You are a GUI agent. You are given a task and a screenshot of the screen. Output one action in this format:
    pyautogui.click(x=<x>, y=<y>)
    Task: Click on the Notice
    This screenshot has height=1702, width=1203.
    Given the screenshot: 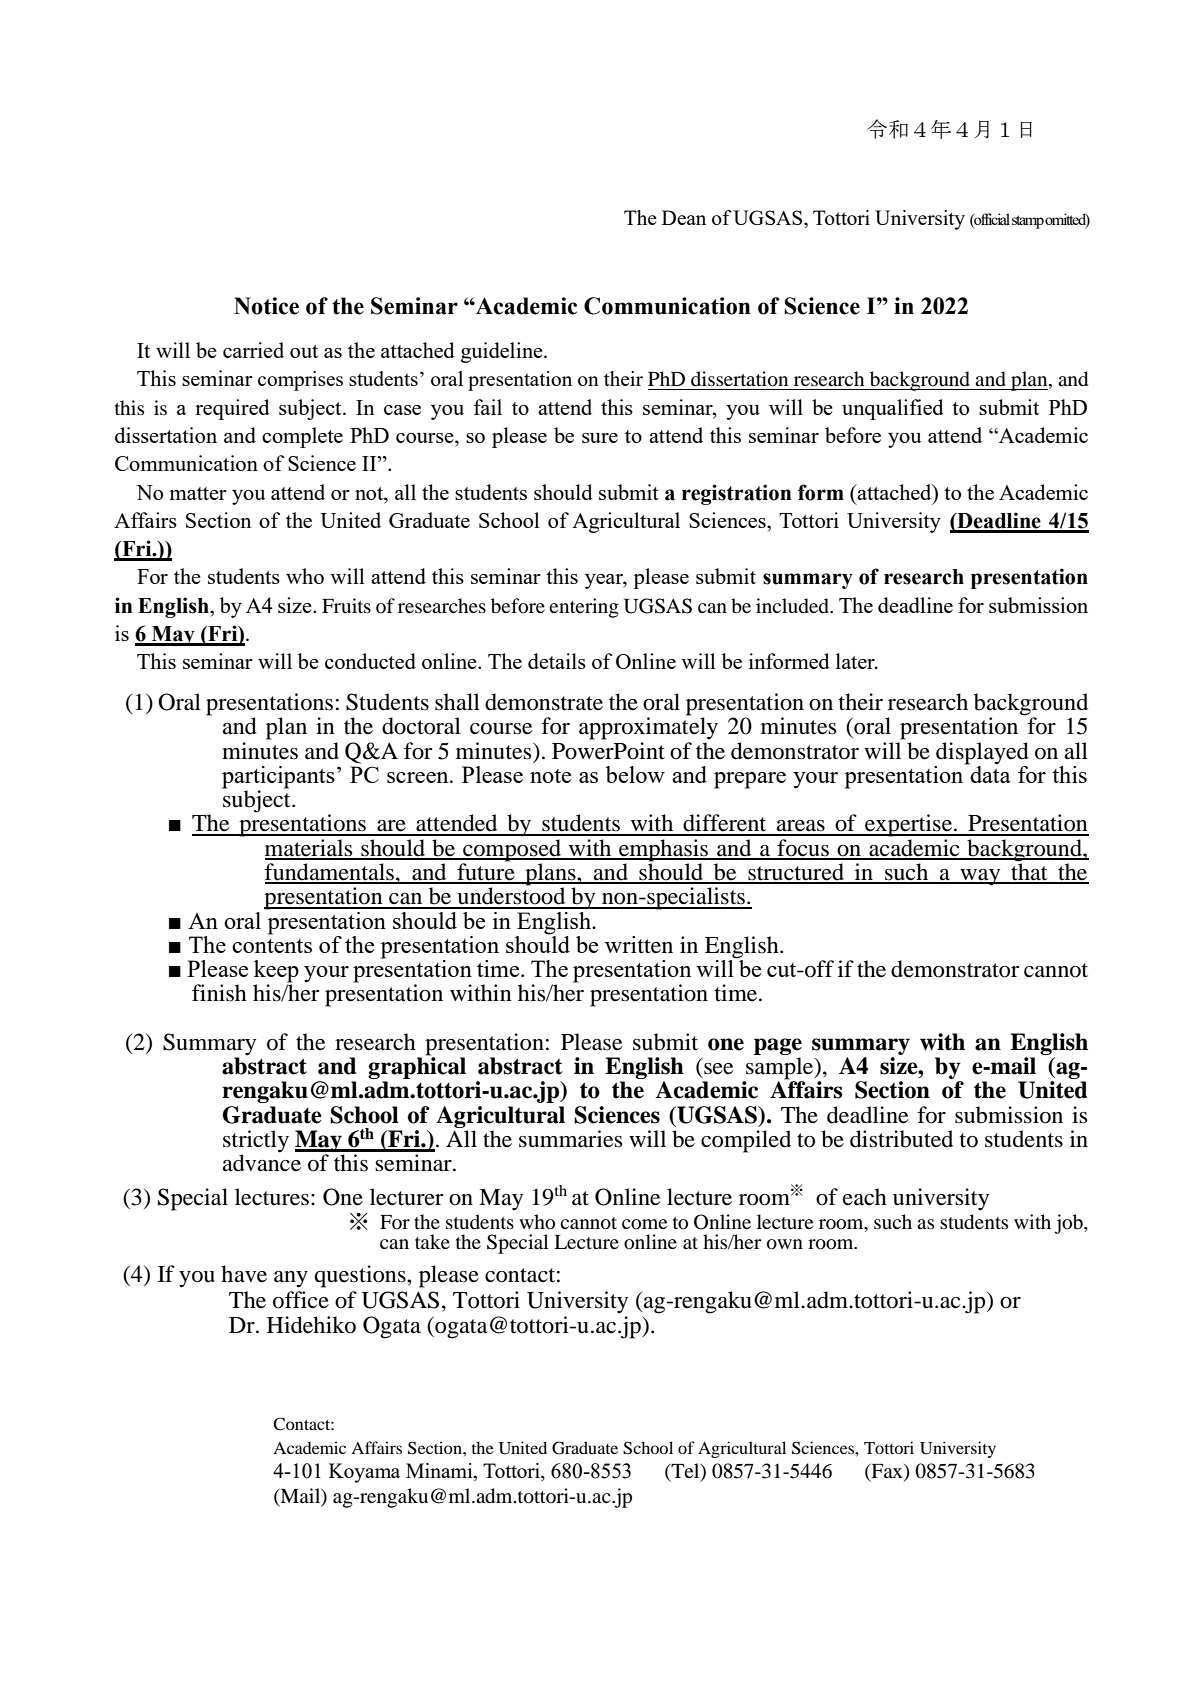 What is the action you would take?
    pyautogui.click(x=266, y=306)
